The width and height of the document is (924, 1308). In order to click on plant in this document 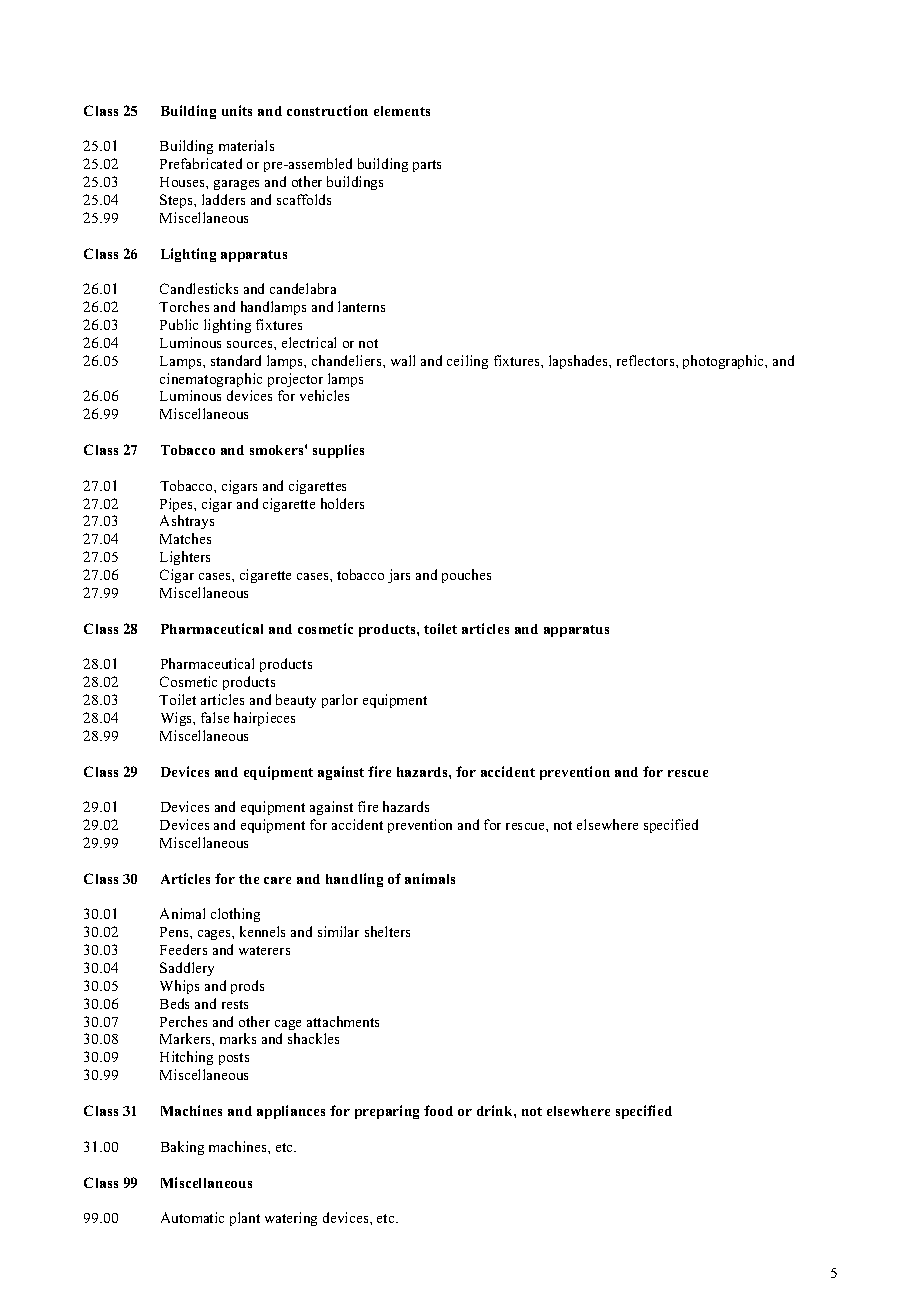, I will do `click(245, 1219)`.
